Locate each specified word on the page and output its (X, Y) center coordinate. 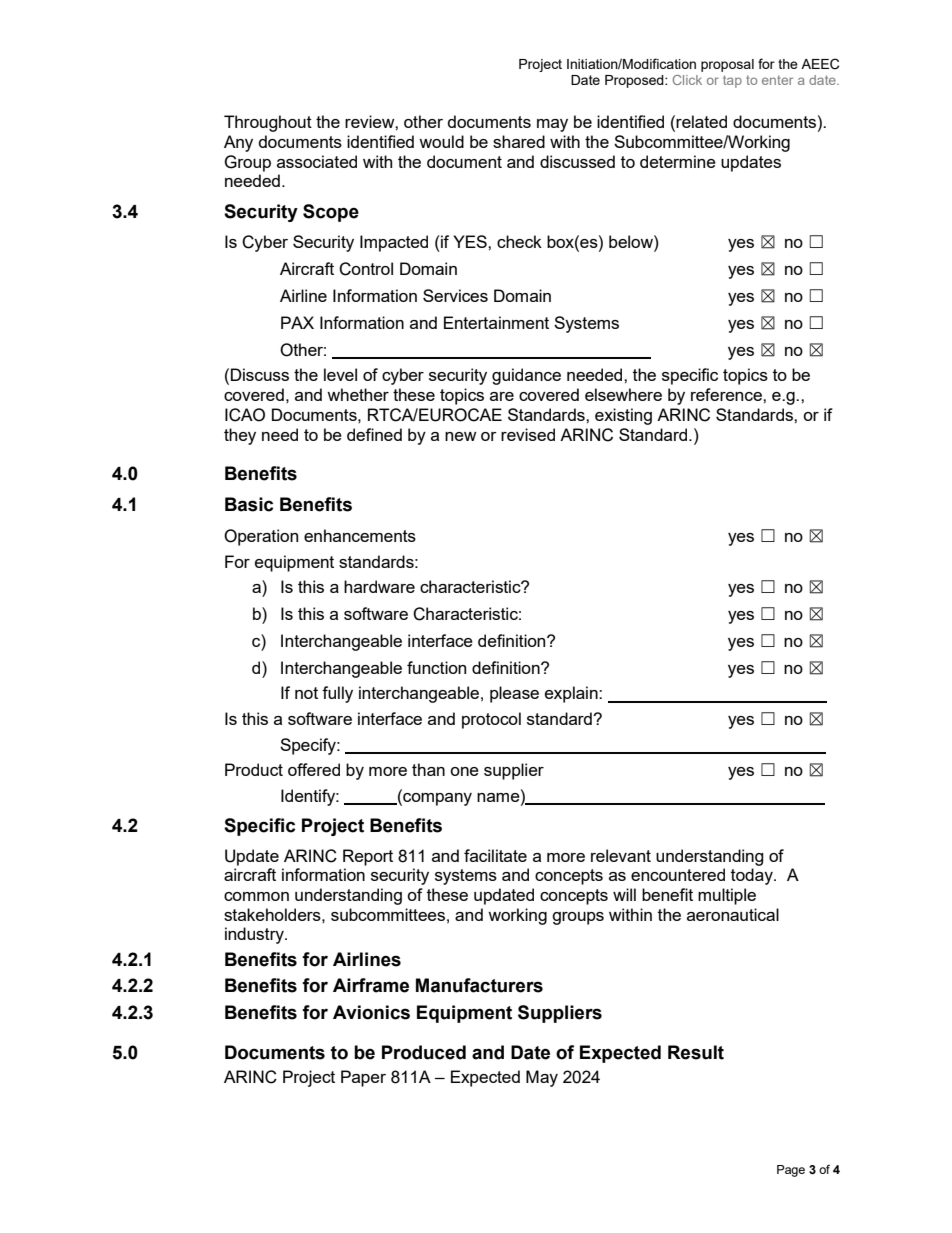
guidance (526, 376)
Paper (363, 1078)
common (256, 896)
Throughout (268, 123)
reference (727, 394)
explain (572, 694)
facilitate (495, 855)
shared (519, 141)
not (306, 693)
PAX (297, 322)
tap (732, 81)
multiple (727, 896)
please (514, 694)
